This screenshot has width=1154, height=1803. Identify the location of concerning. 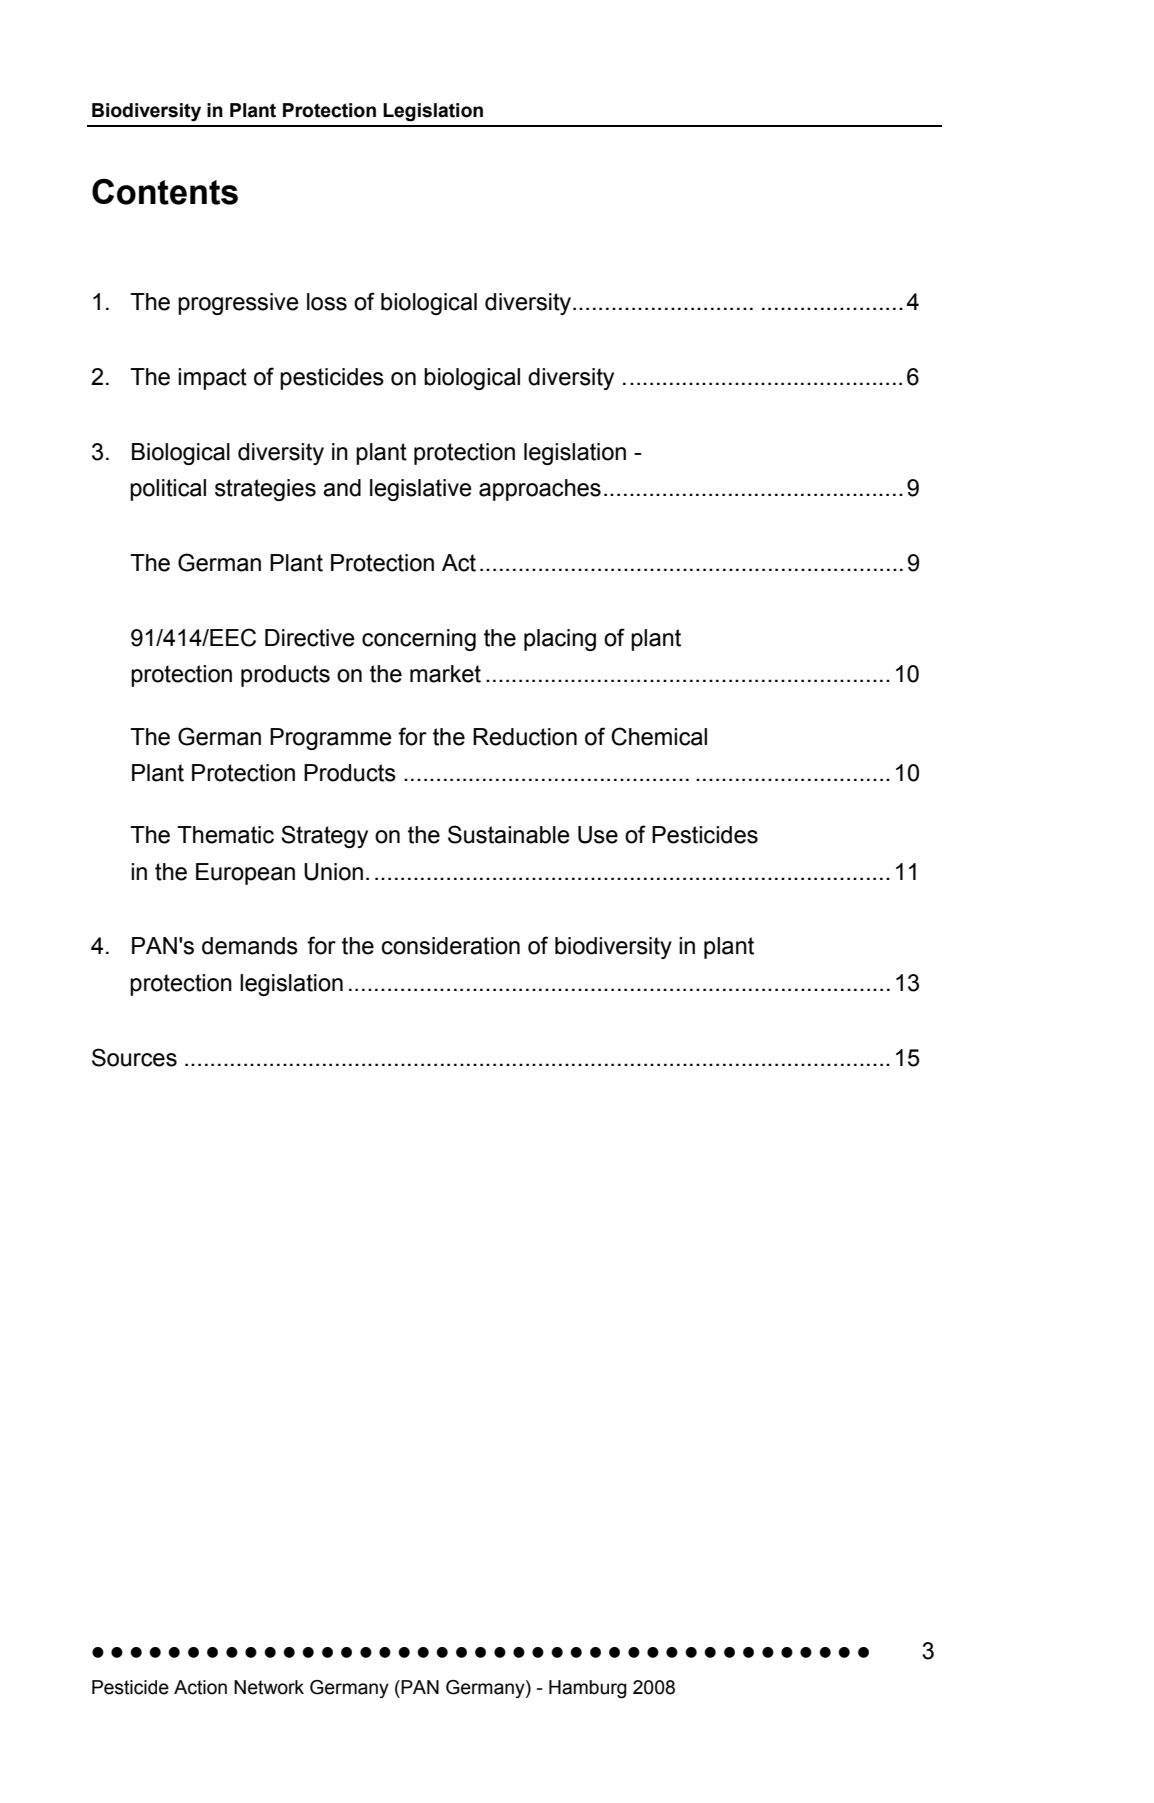
(419, 640).
